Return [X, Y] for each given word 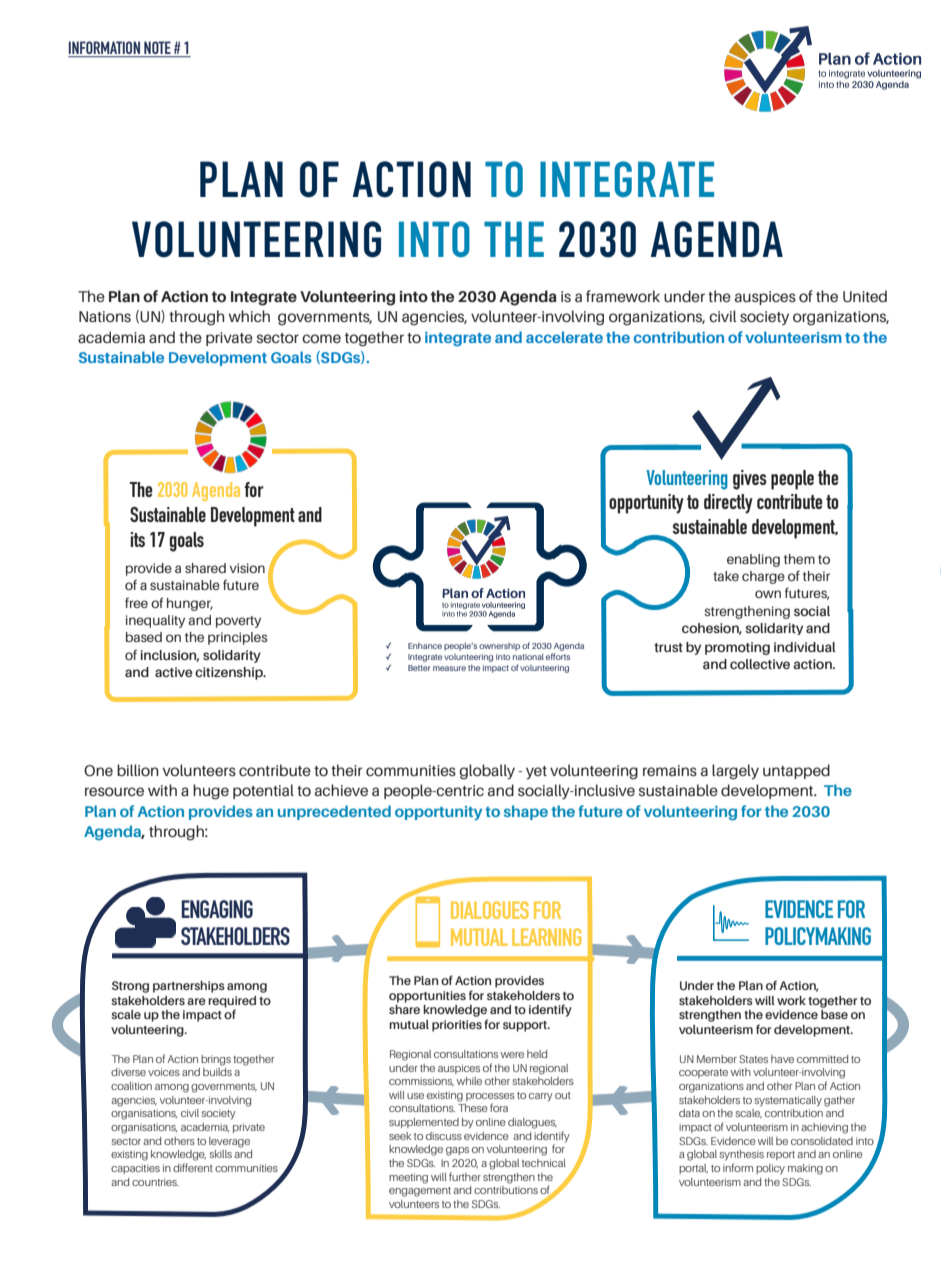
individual [805, 647]
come [321, 338]
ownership [499, 647]
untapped [796, 771]
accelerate [564, 337]
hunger [190, 604]
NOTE [157, 49]
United [865, 296]
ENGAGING [217, 909]
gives [750, 480]
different [193, 1167]
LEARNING [546, 937]
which [249, 316]
